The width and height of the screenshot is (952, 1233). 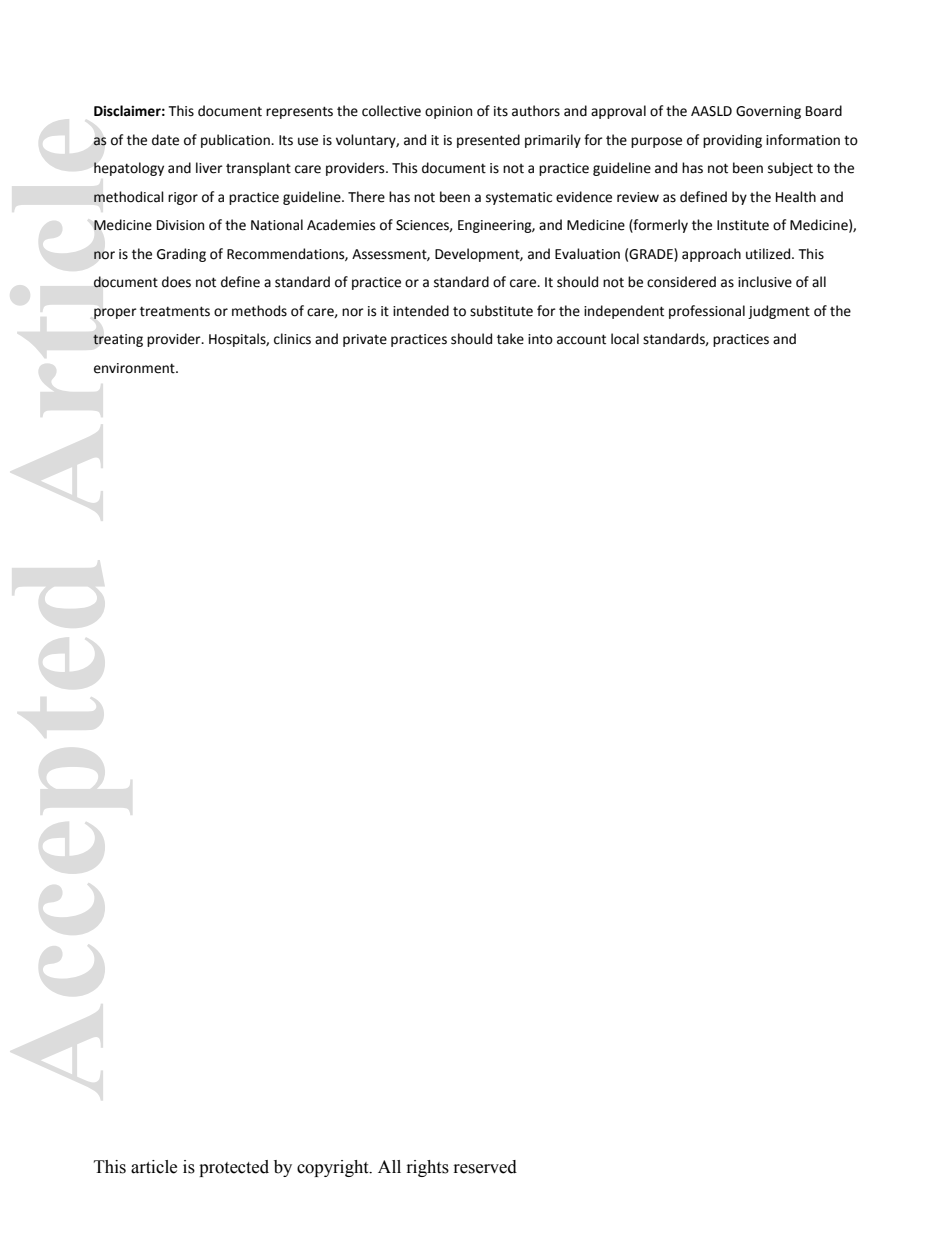 What do you see at coordinates (707, 312) in the screenshot?
I see `professional` at bounding box center [707, 312].
